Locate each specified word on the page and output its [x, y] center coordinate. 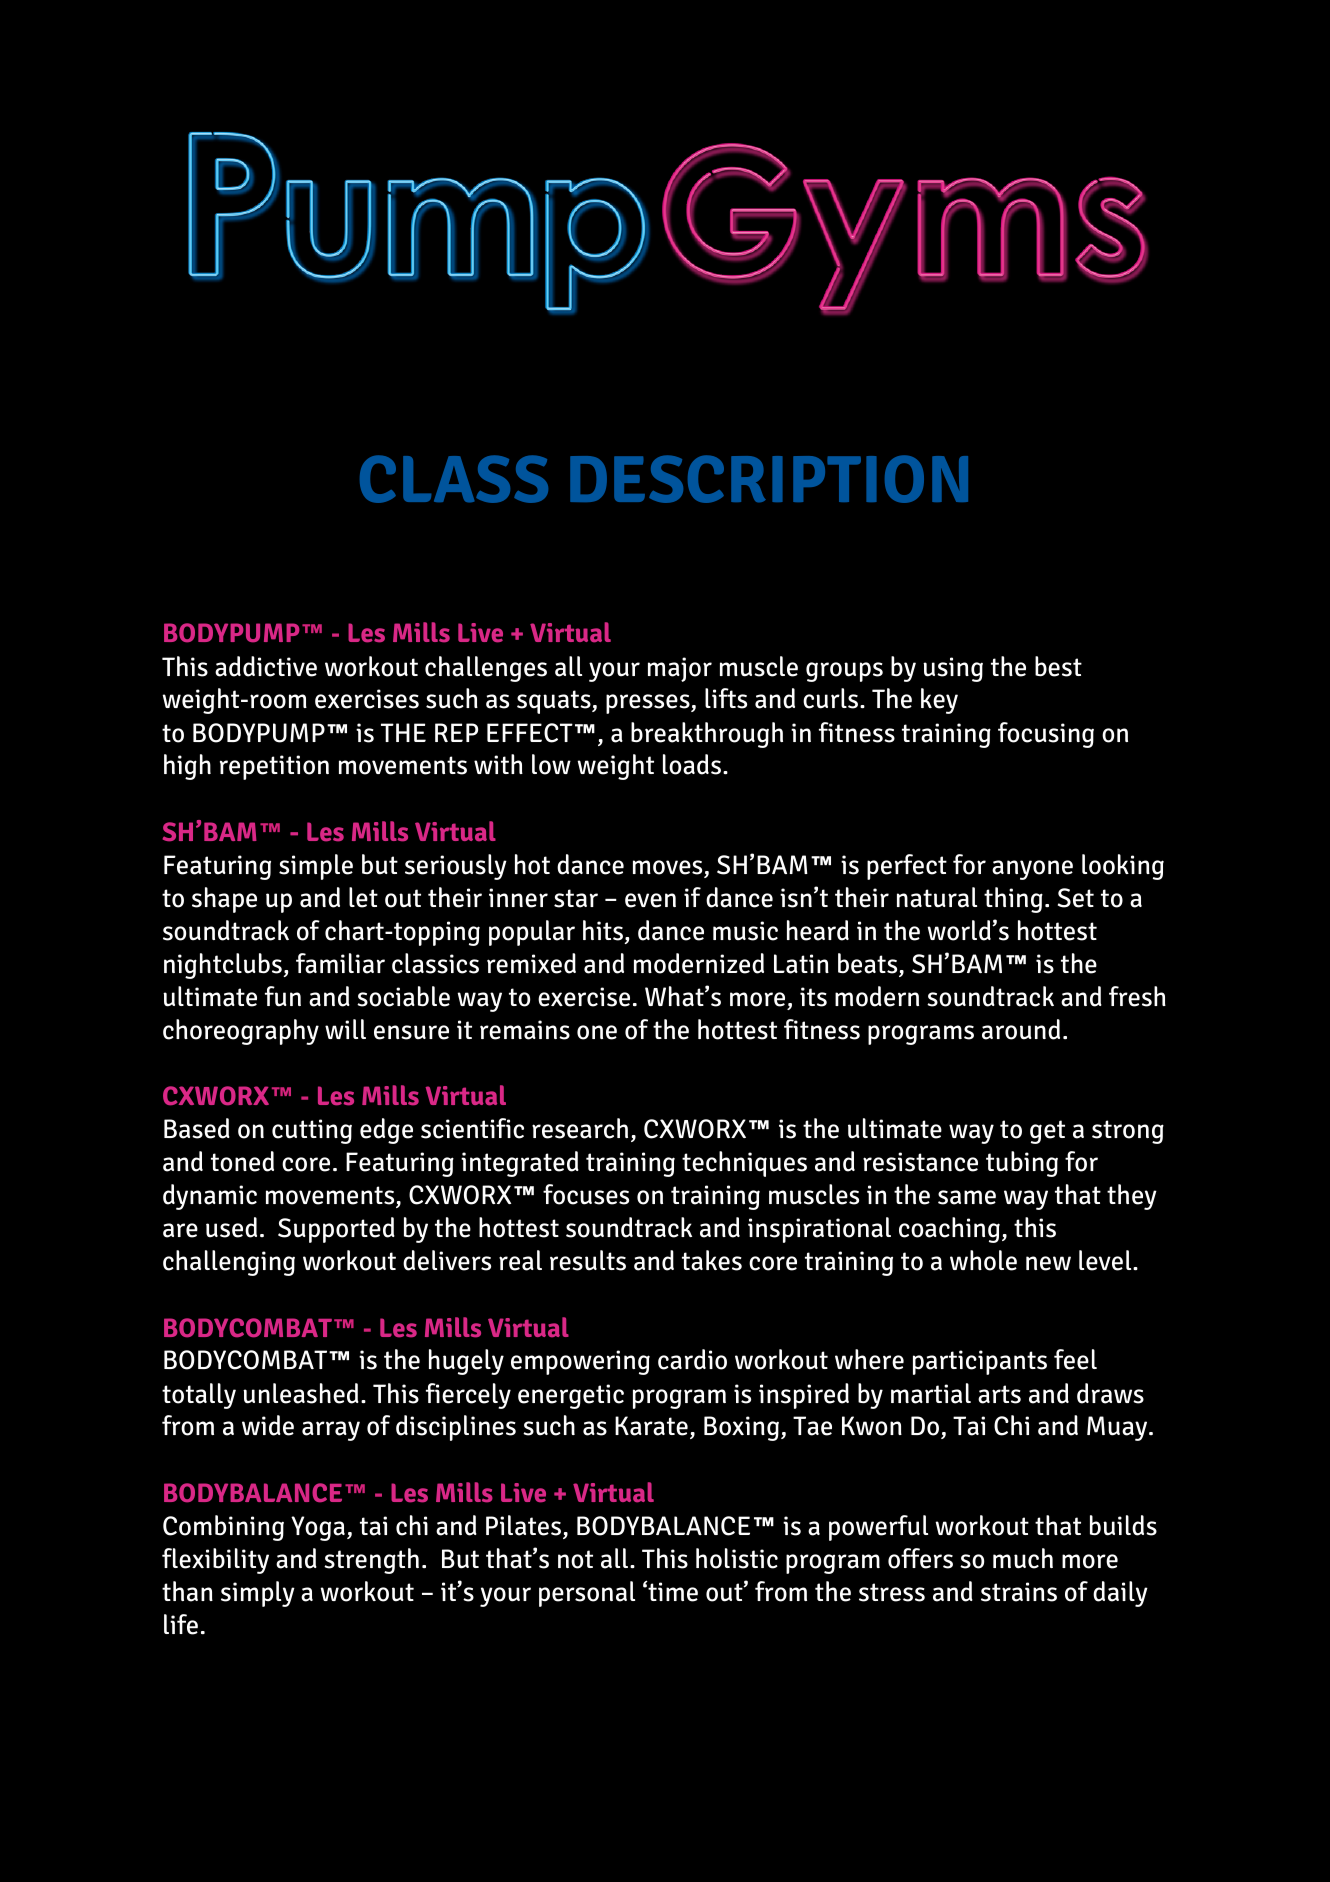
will [345, 1029]
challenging [229, 1263]
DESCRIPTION [769, 479]
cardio [692, 1359]
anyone [1032, 870]
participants [980, 1362]
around [1021, 1029]
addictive [266, 666]
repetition [274, 767]
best [1058, 666]
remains [525, 1030]
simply [258, 1594]
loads [693, 764]
